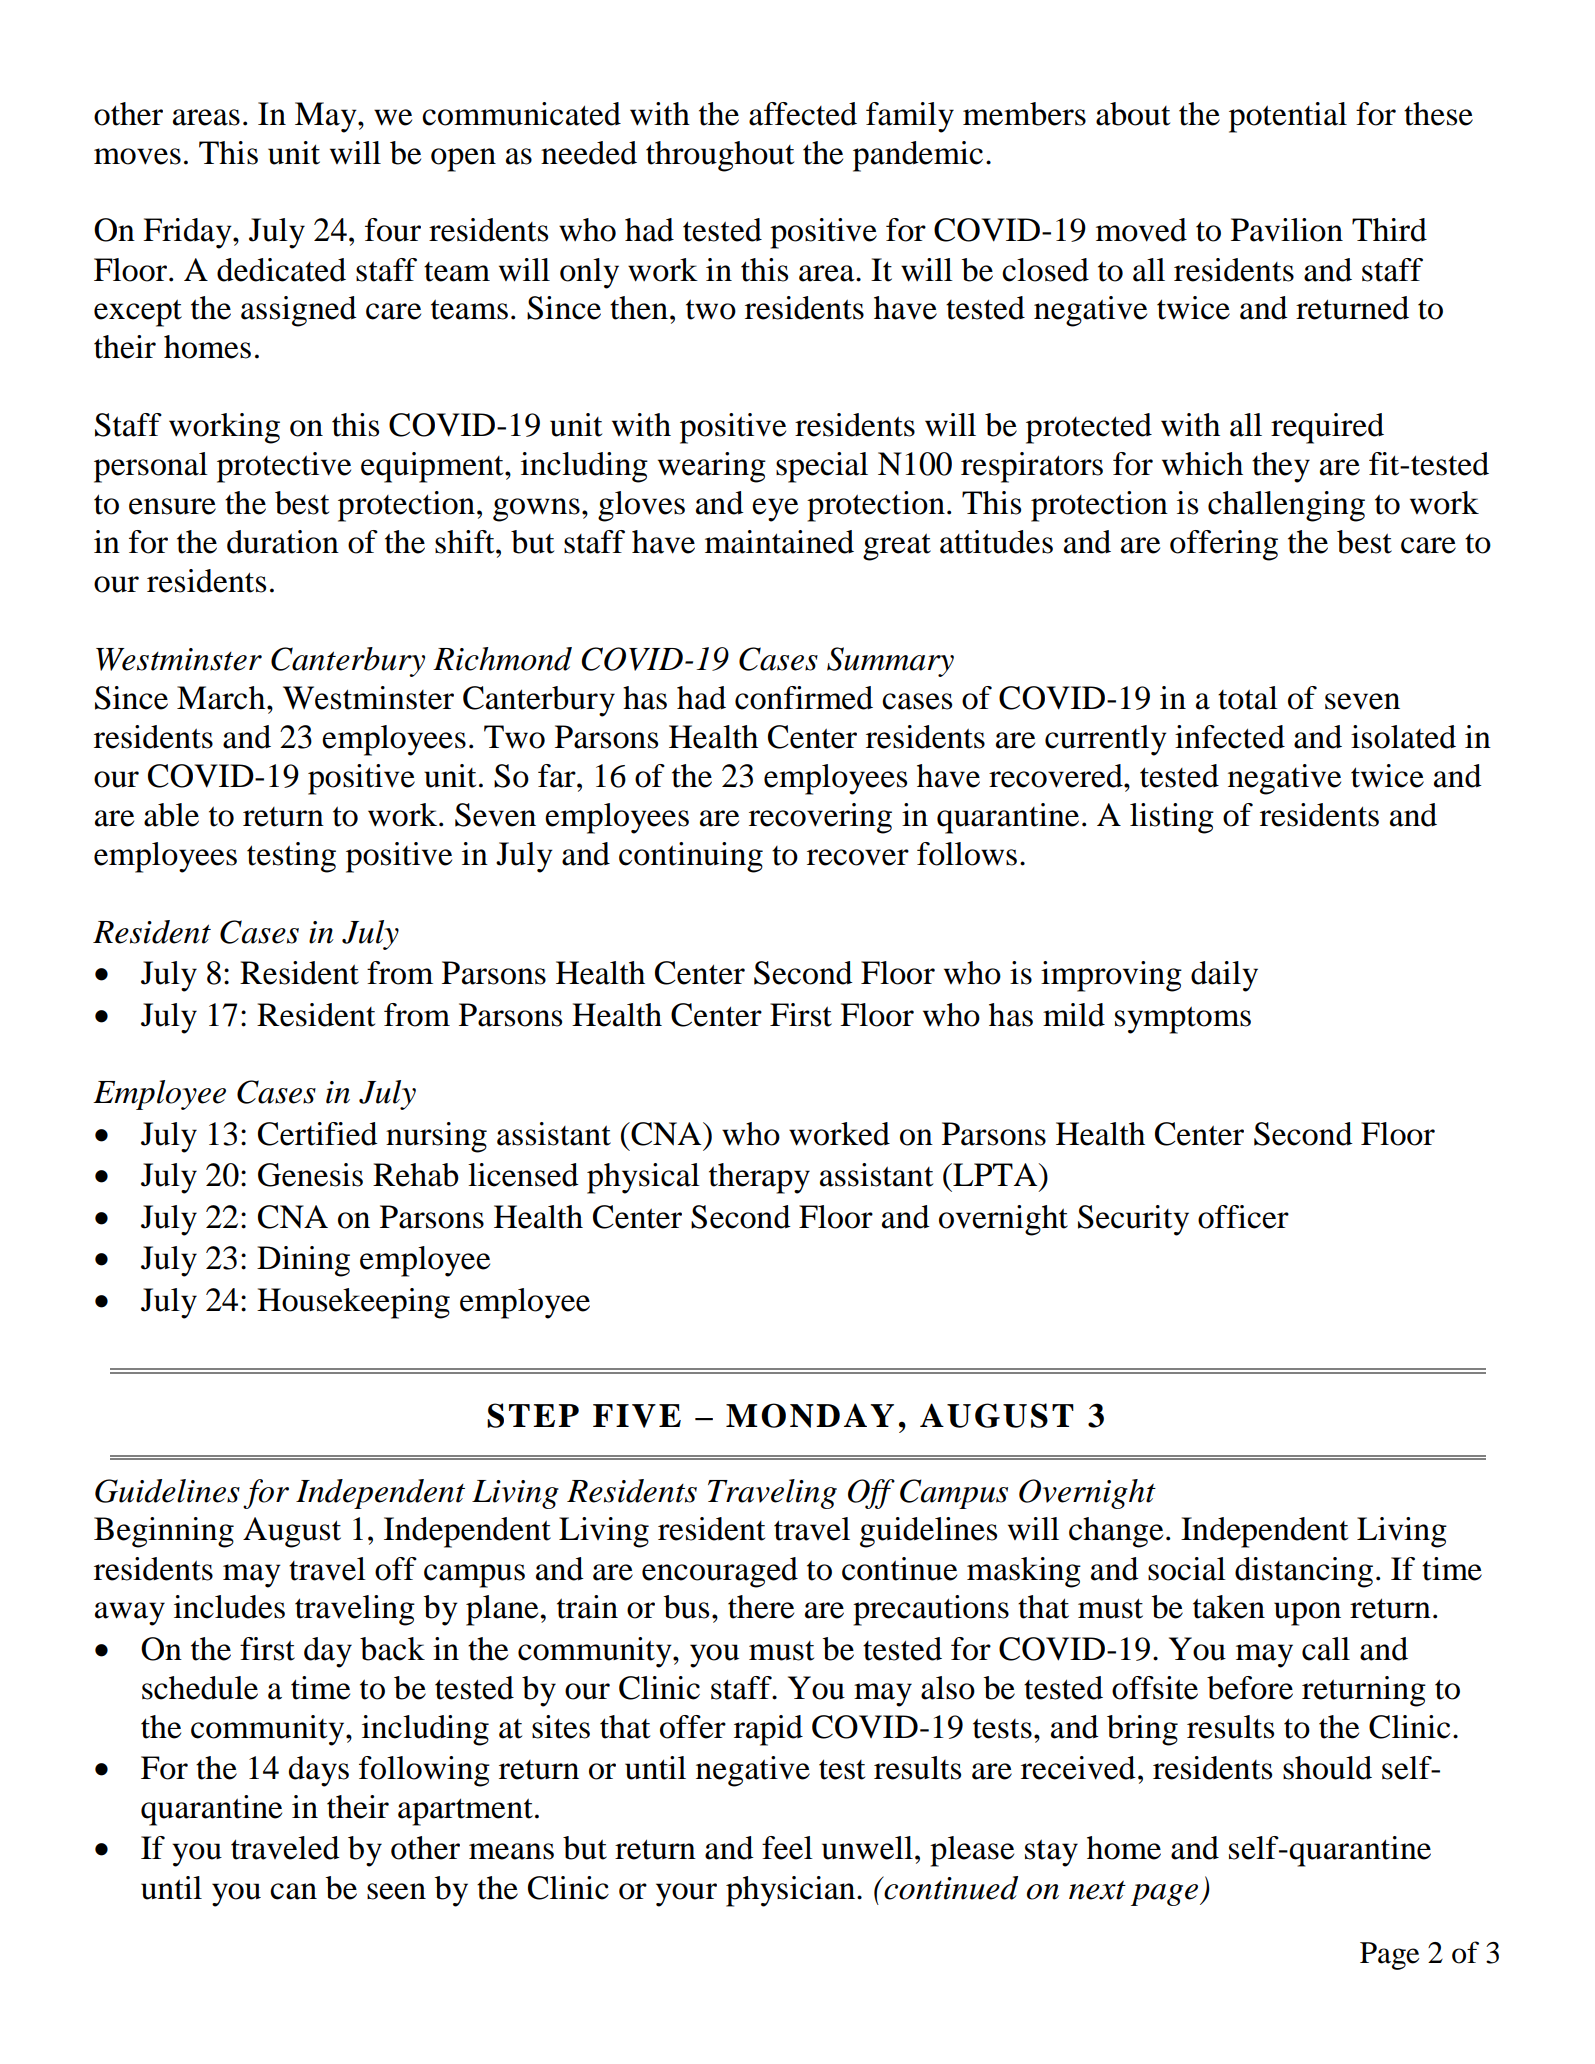 The width and height of the screenshot is (1595, 2064). Describe the element at coordinates (1288, 117) in the screenshot. I see `potential` at that location.
